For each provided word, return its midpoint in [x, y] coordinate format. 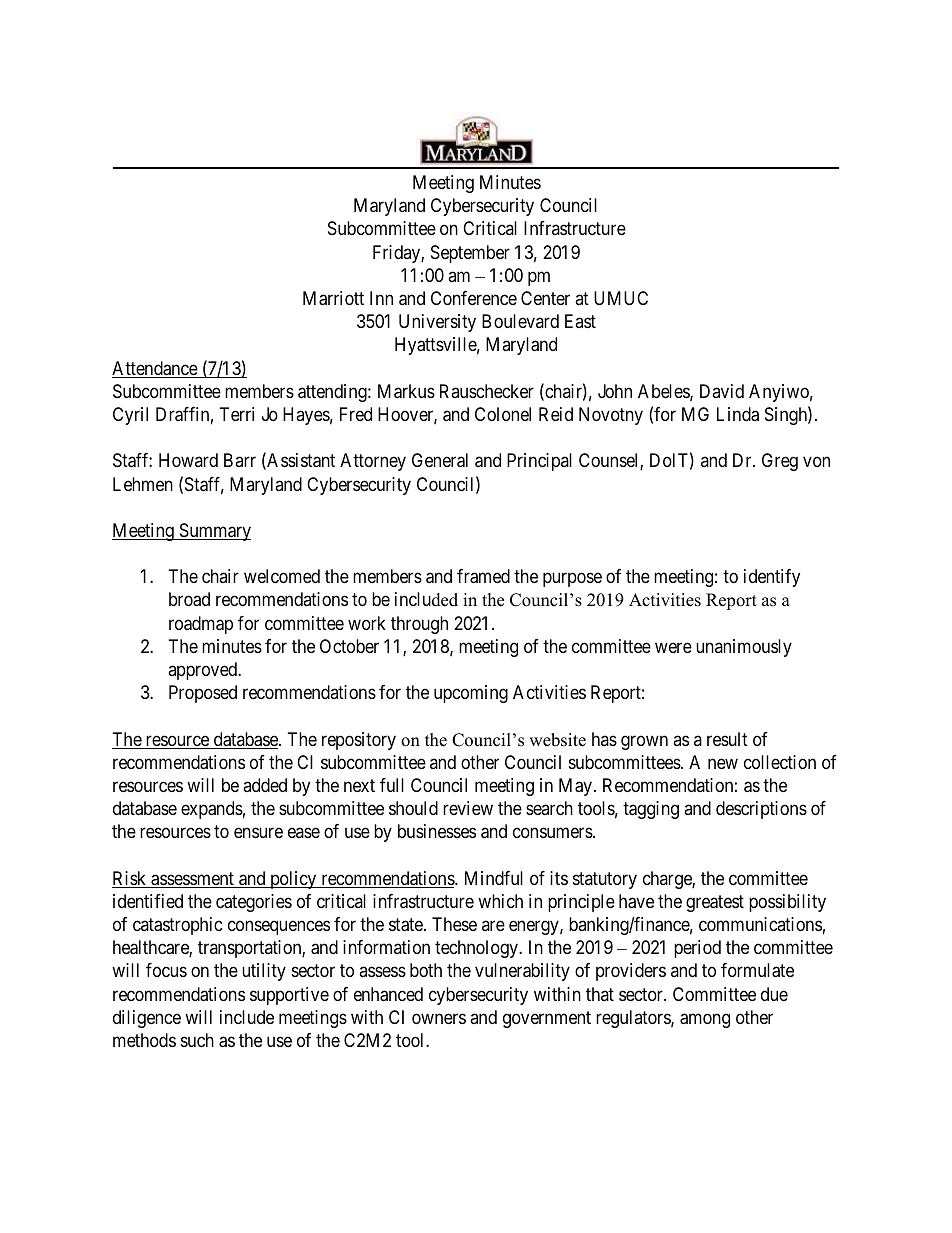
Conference [474, 298]
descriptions [761, 810]
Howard [188, 460]
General [440, 460]
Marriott [333, 298]
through [419, 625]
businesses [437, 831]
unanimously [744, 648]
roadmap [201, 625]
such [197, 1040]
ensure [258, 833]
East [580, 321]
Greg [780, 462]
